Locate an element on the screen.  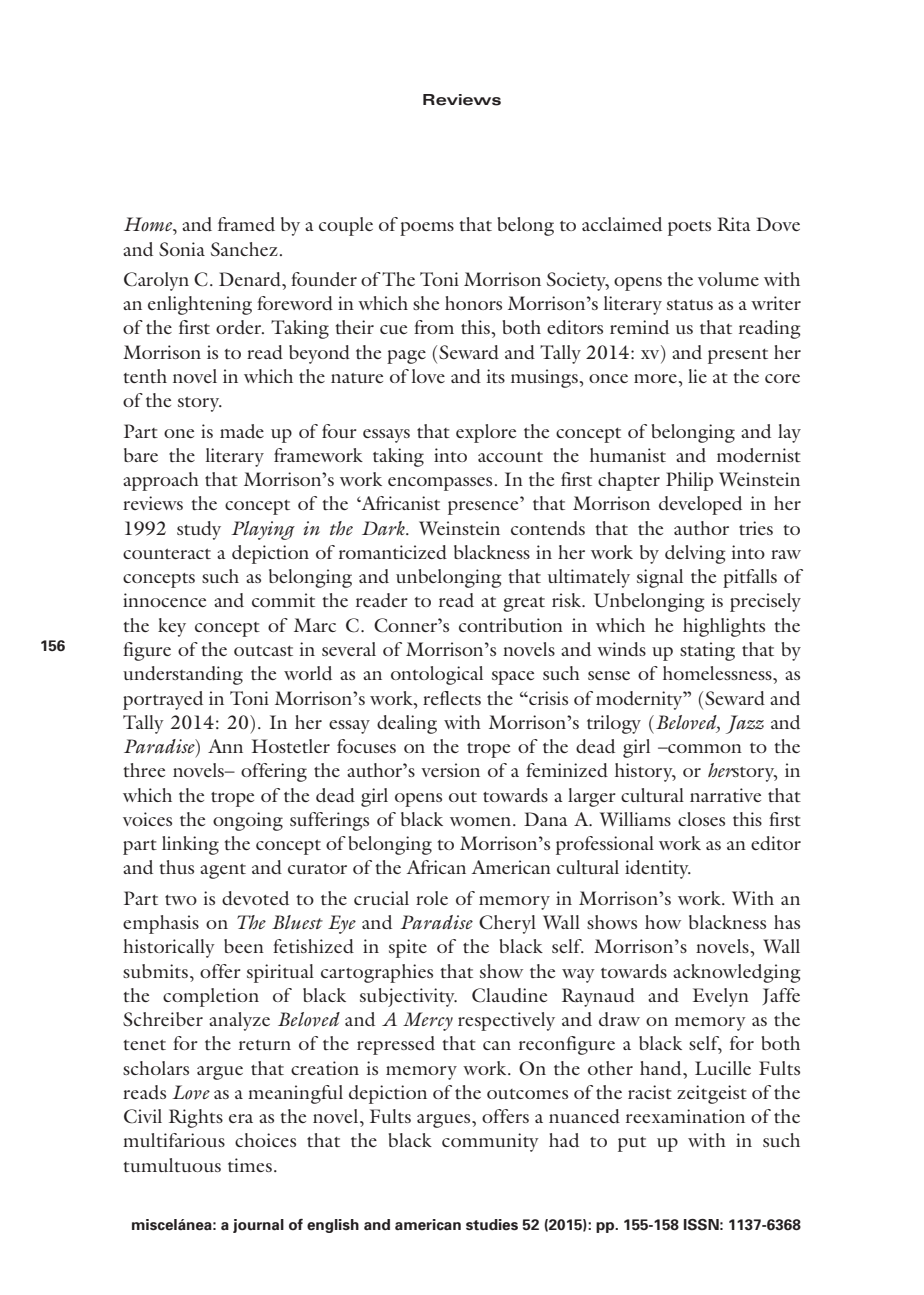
delving is located at coordinates (695, 554).
